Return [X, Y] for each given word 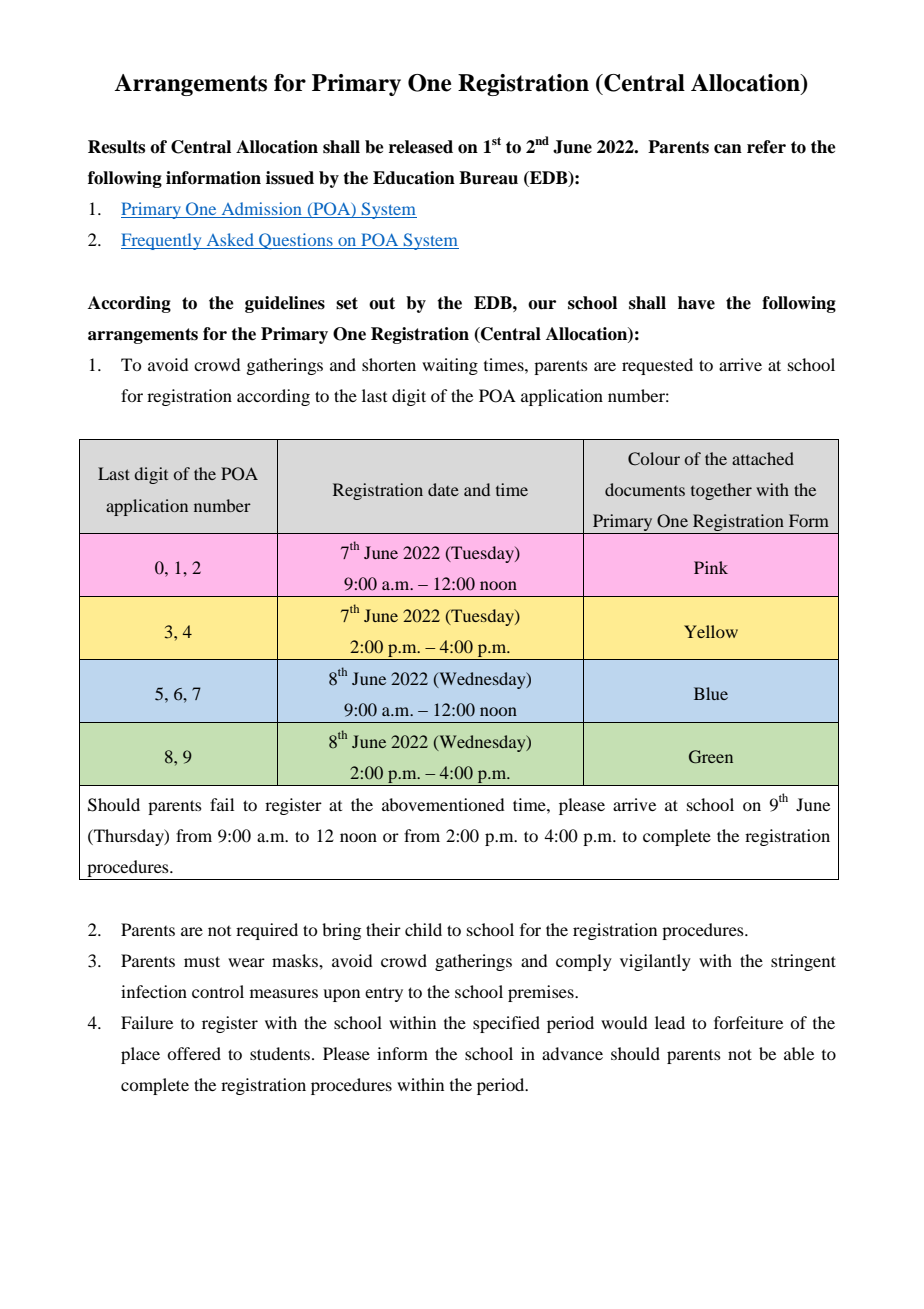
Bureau [488, 178]
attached [763, 458]
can [728, 149]
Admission [261, 210]
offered [194, 1053]
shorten [389, 364]
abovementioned [443, 804]
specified [506, 1024]
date [443, 489]
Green [711, 757]
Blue [711, 693]
